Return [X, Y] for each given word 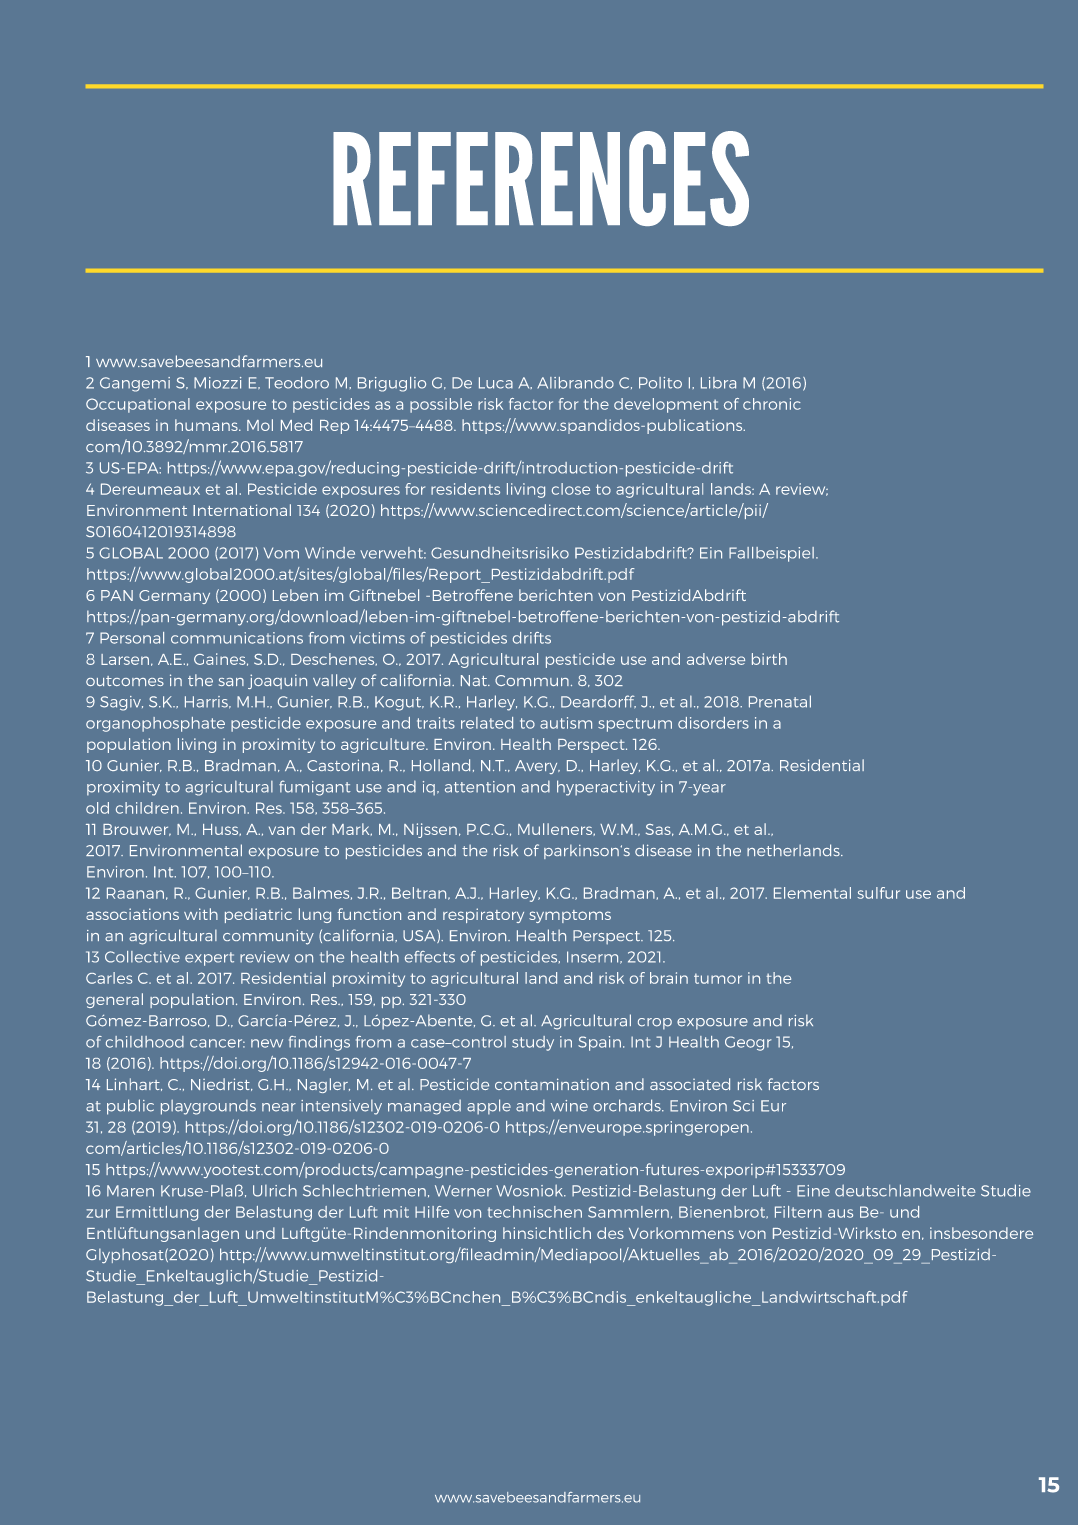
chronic [772, 404]
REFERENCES [541, 178]
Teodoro [297, 383]
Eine [813, 1191]
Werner [463, 1191]
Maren [130, 1191]
